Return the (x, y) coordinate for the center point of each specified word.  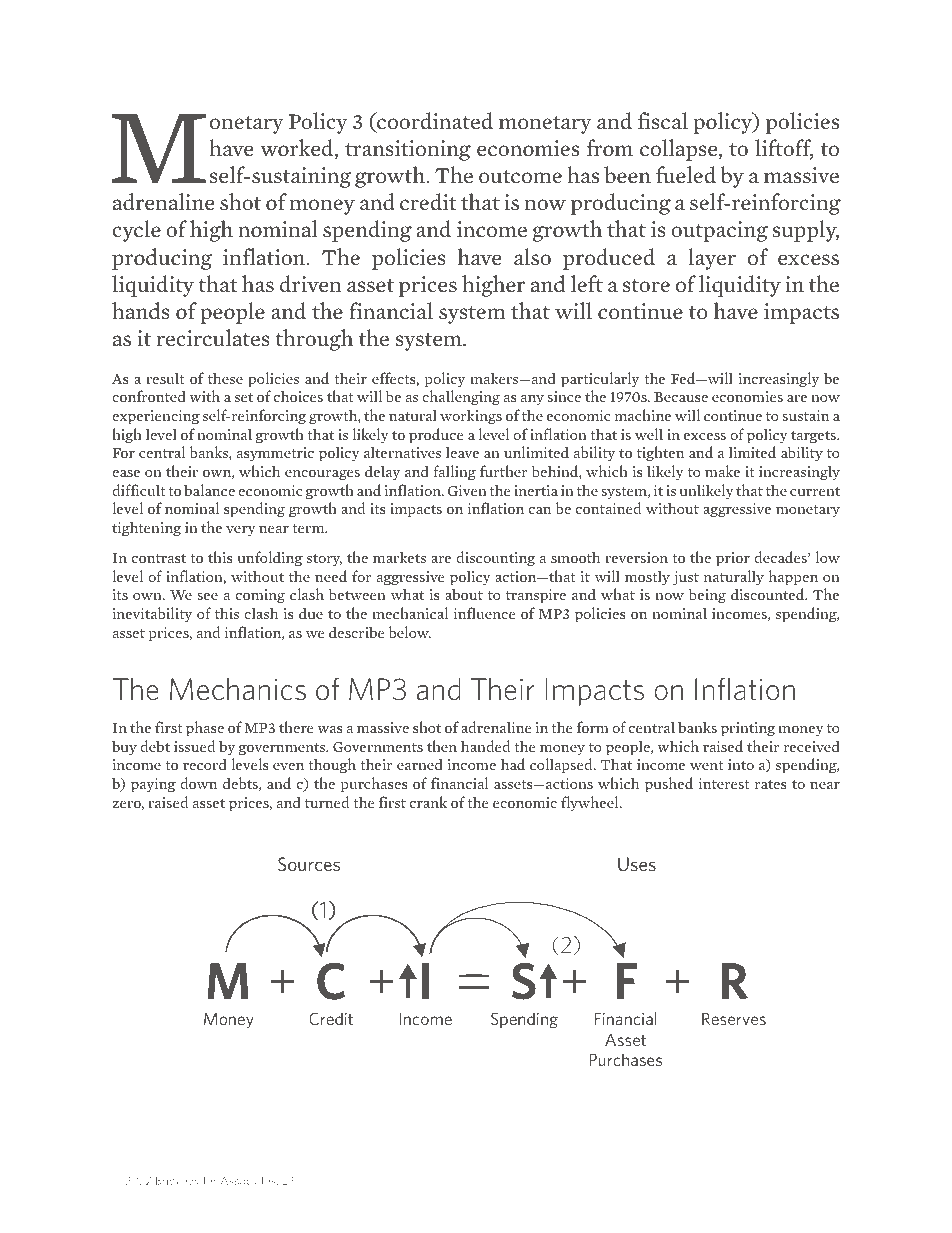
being (707, 596)
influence (485, 613)
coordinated (434, 122)
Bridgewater (186, 1181)
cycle (136, 231)
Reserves (734, 1019)
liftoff (784, 149)
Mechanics (238, 689)
